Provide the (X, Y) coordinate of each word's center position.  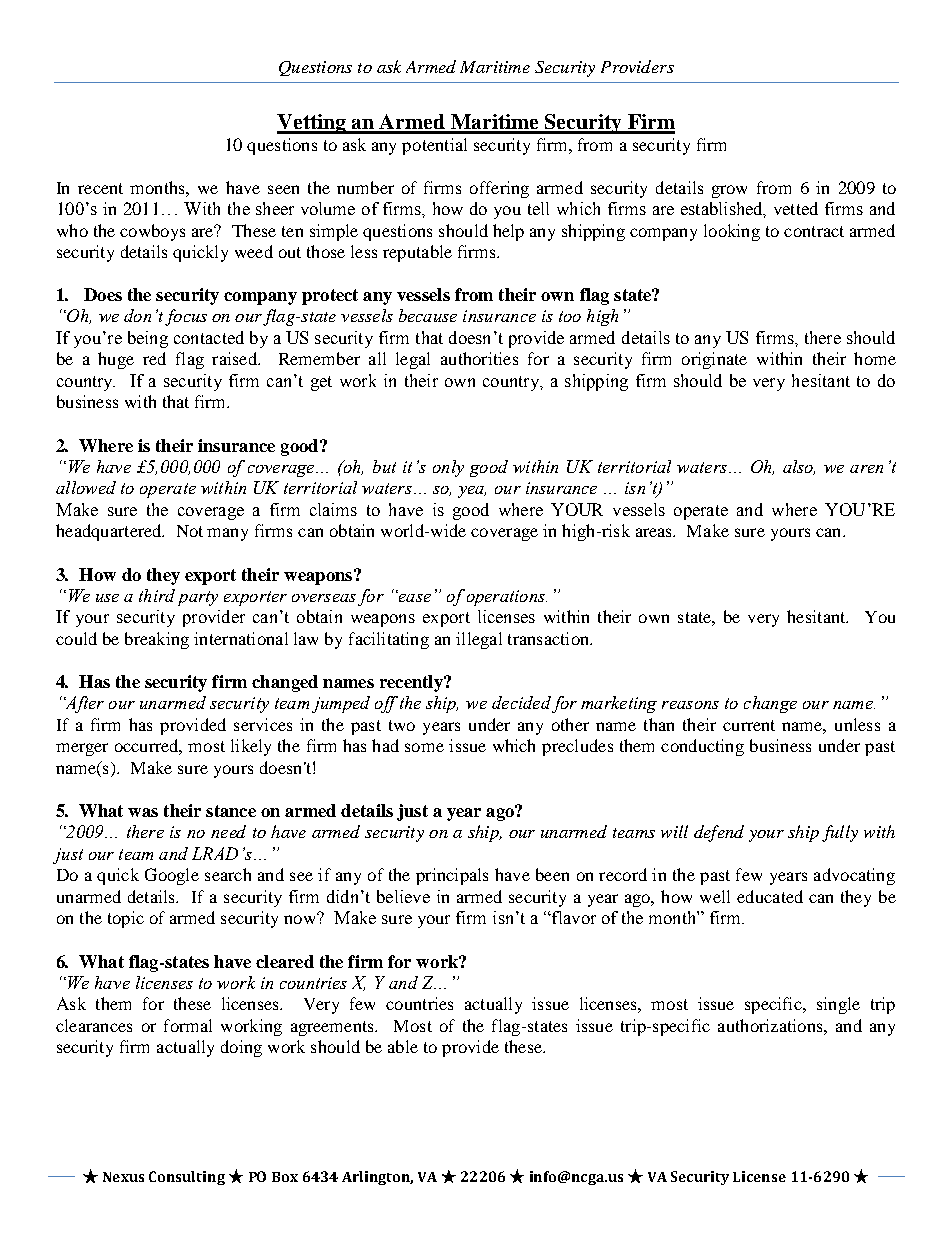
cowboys (152, 232)
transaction (549, 638)
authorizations (771, 1025)
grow (729, 191)
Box (285, 1177)
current (749, 725)
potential (434, 146)
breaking (157, 640)
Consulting (187, 1178)
